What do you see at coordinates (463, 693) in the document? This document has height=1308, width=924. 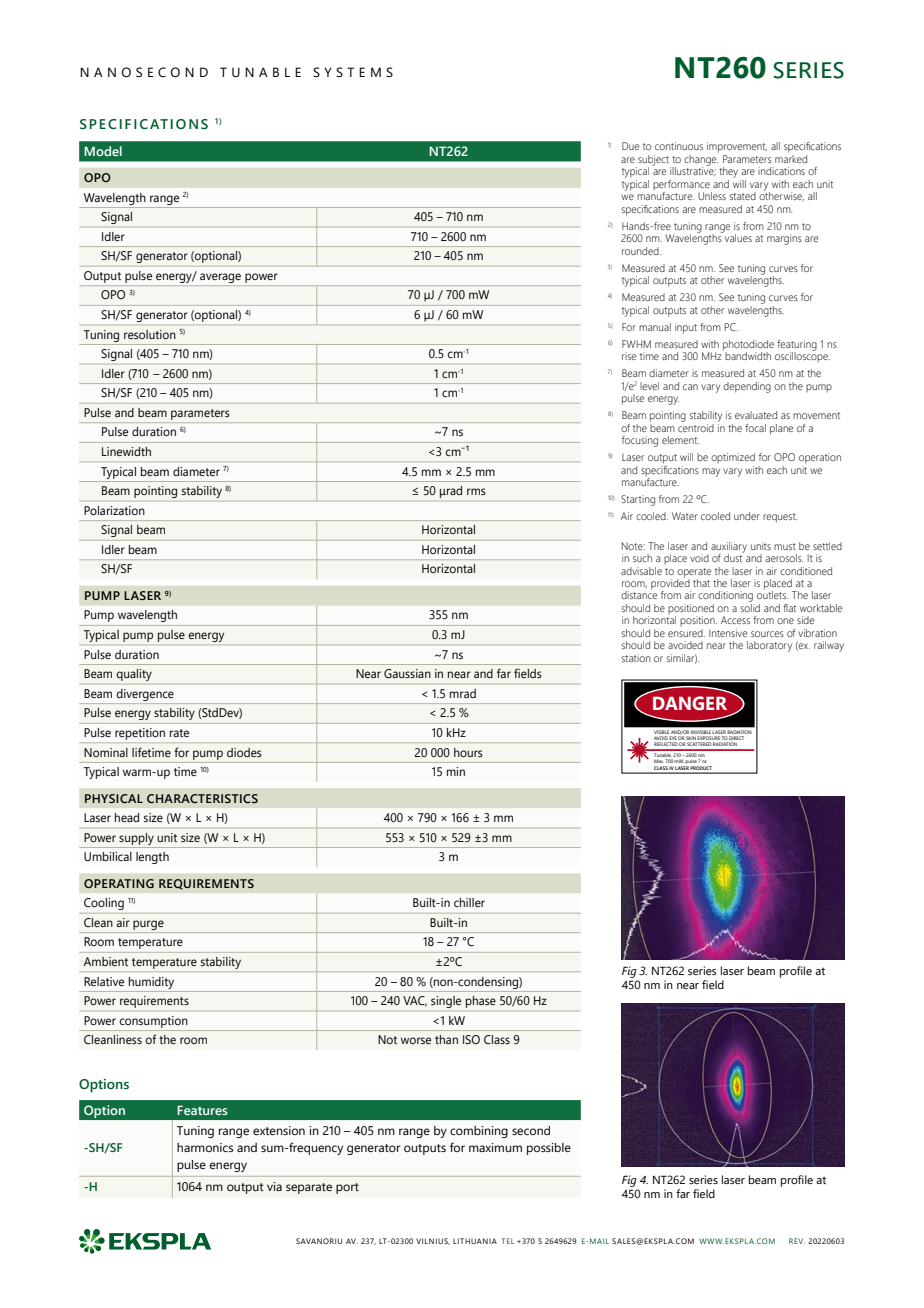 I see `mrad` at bounding box center [463, 693].
